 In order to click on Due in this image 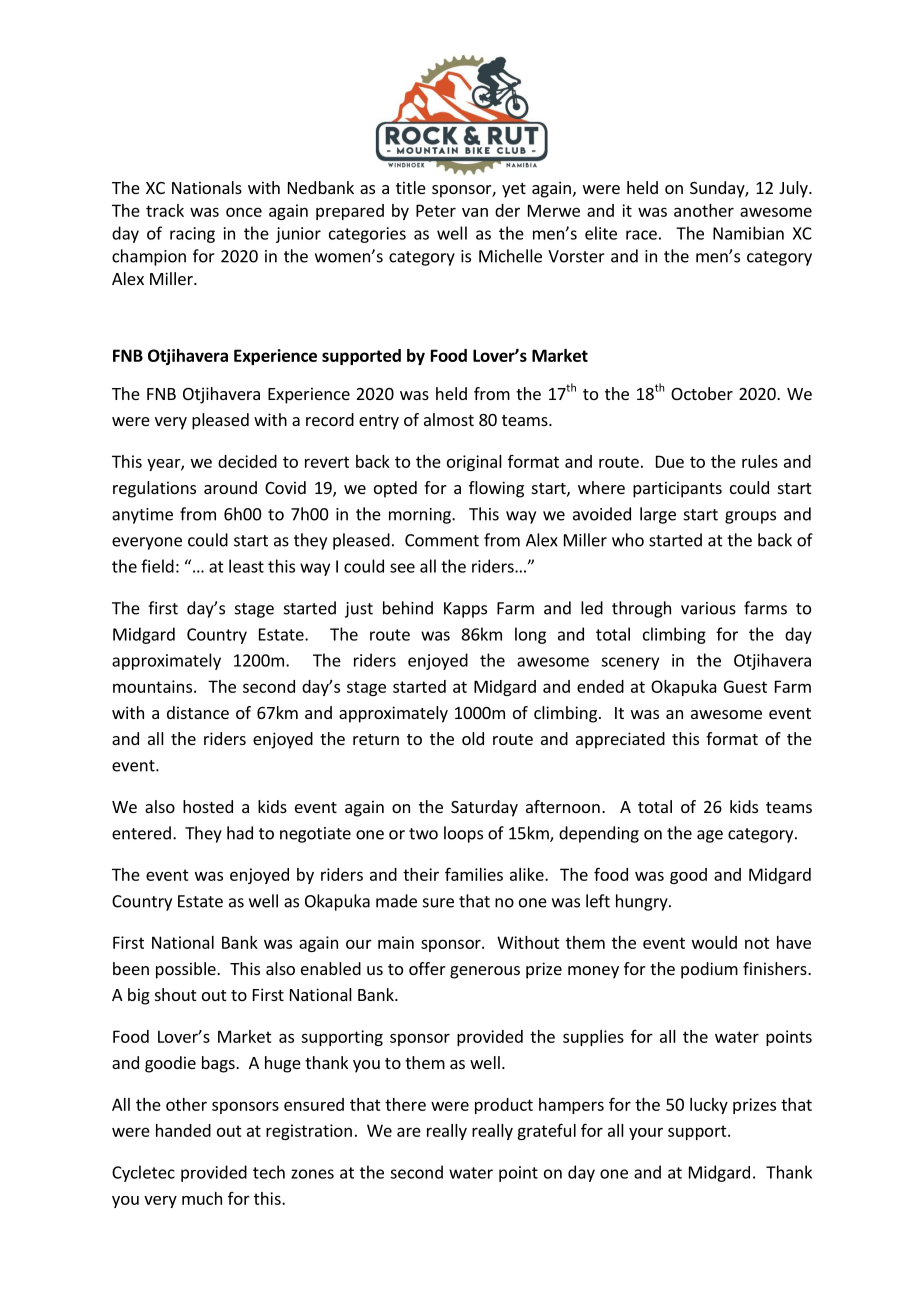, I will do `click(670, 461)`.
